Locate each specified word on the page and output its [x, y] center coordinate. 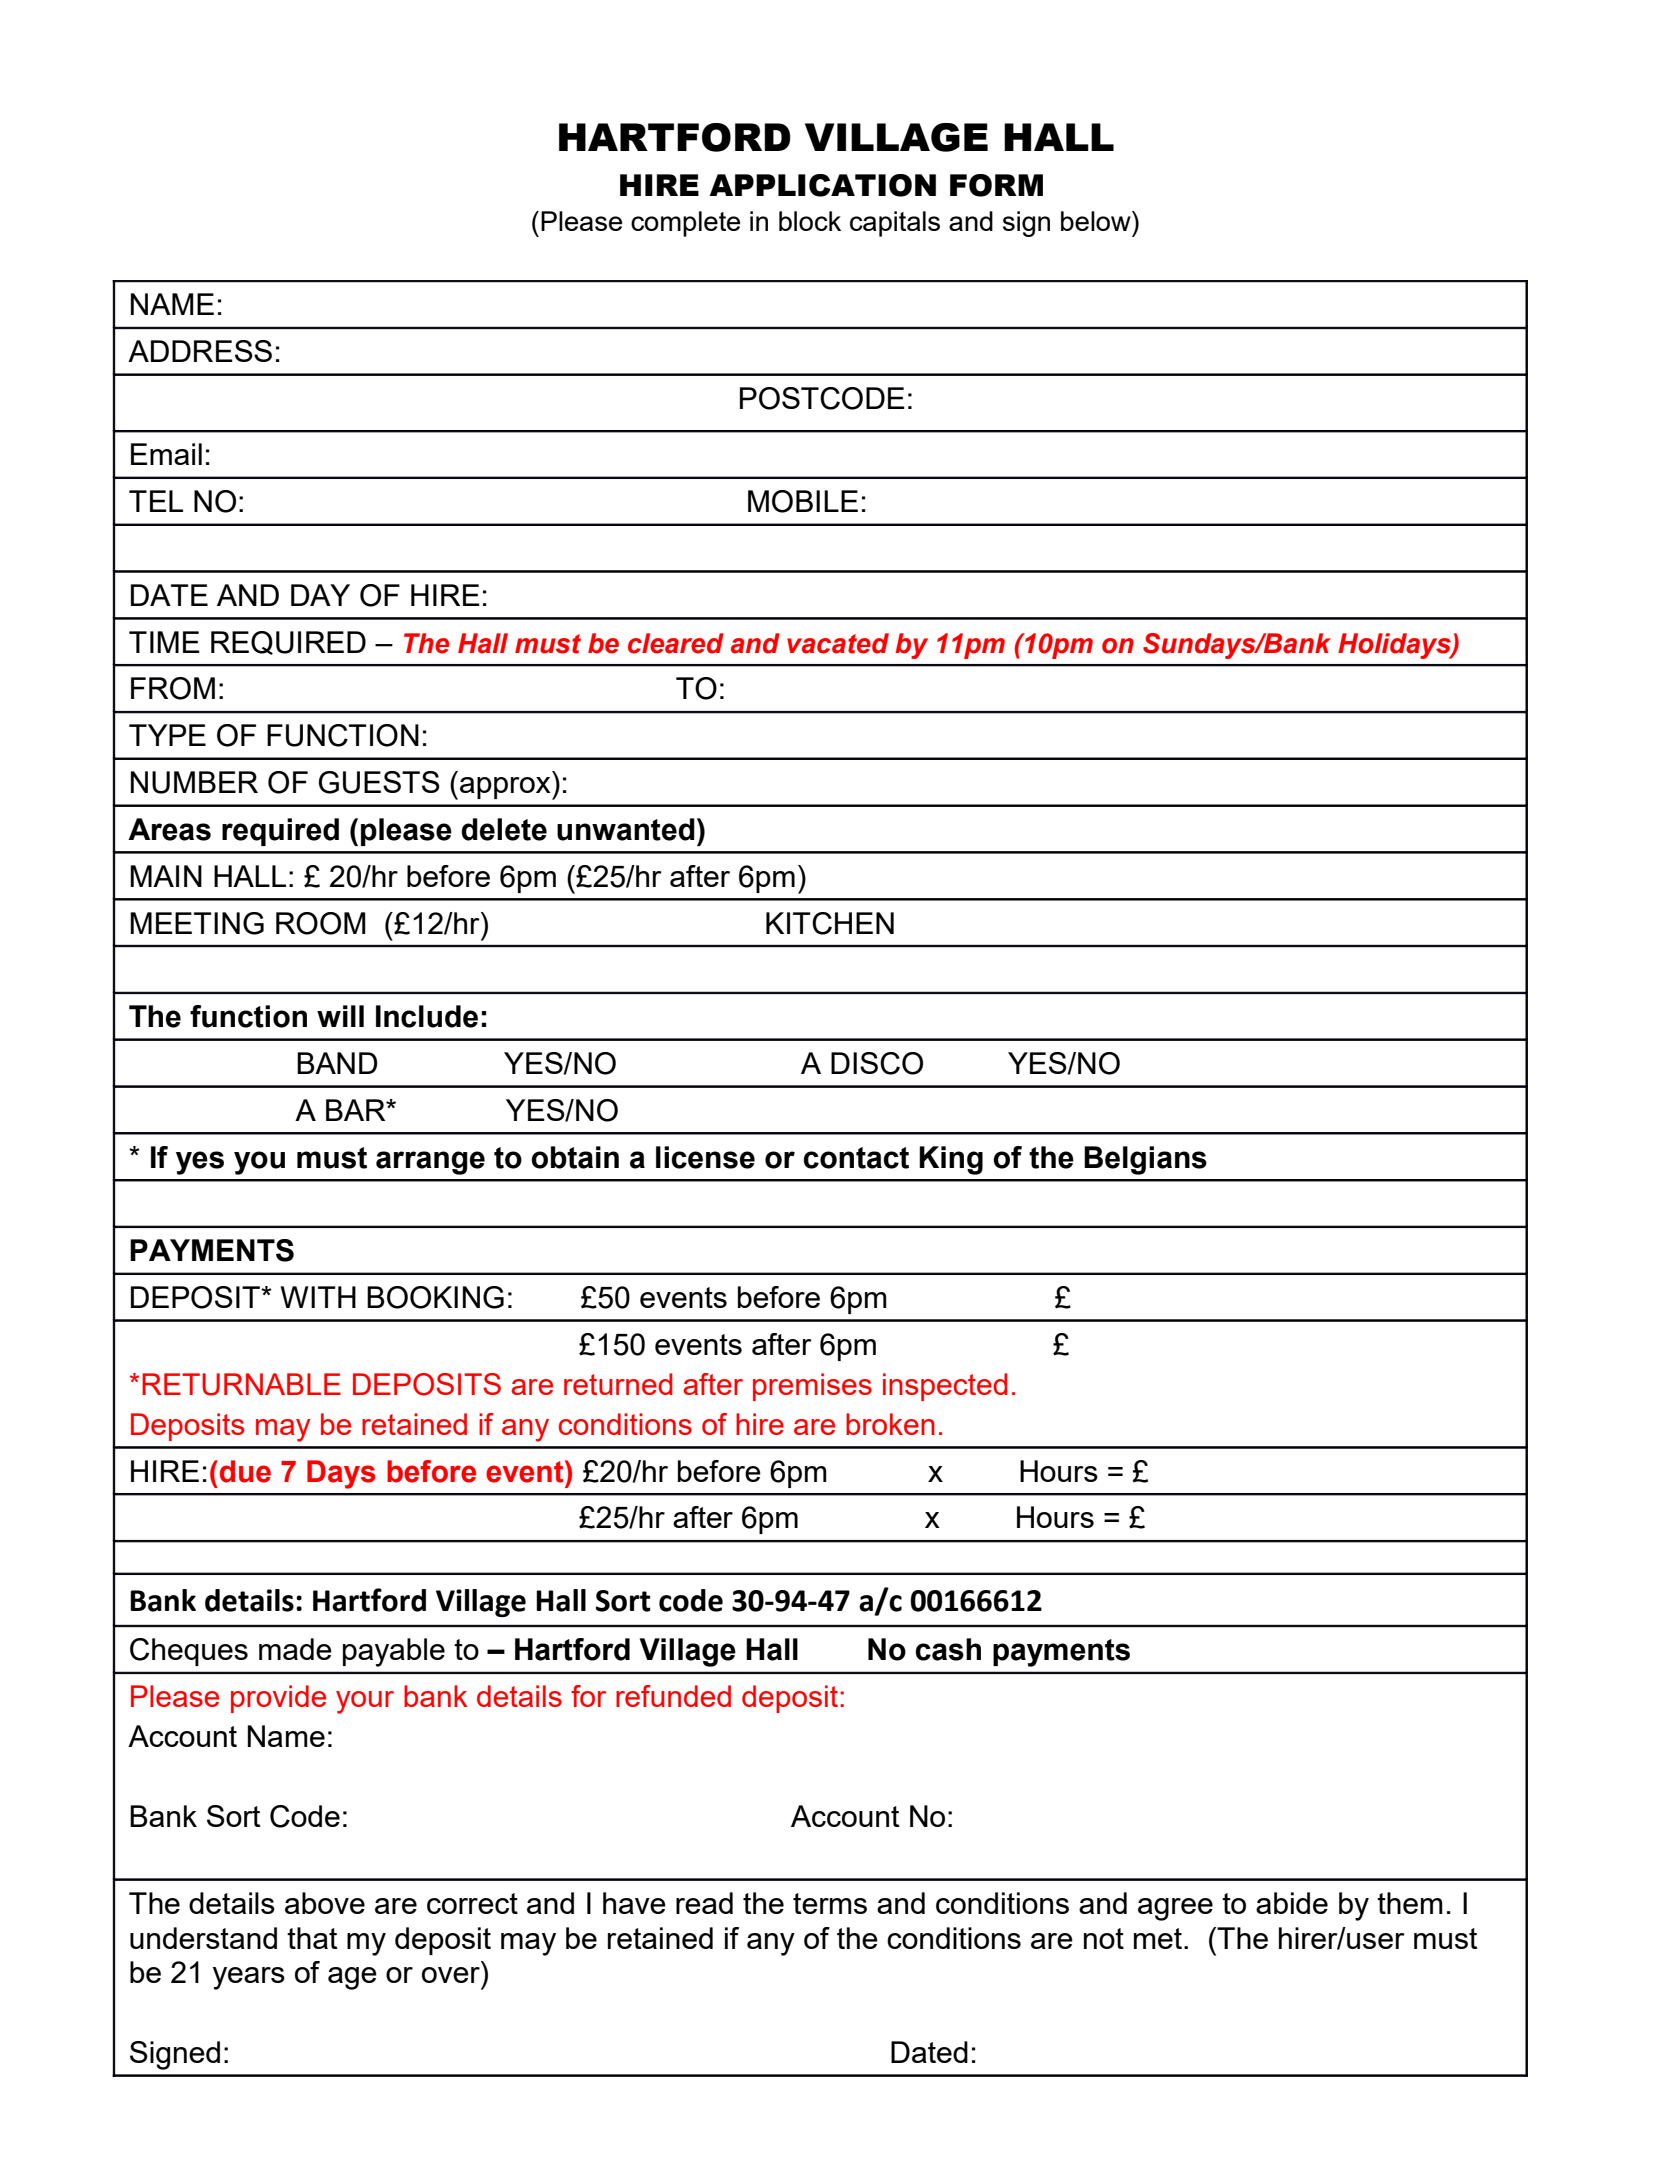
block [810, 221]
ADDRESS [200, 351]
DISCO [877, 1063]
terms [830, 1903]
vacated [838, 643]
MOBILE [803, 501]
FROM [173, 688]
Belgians [1145, 1160]
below [1097, 221]
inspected [945, 1387]
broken [890, 1424]
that [312, 1938]
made [295, 1649]
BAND [337, 1063]
